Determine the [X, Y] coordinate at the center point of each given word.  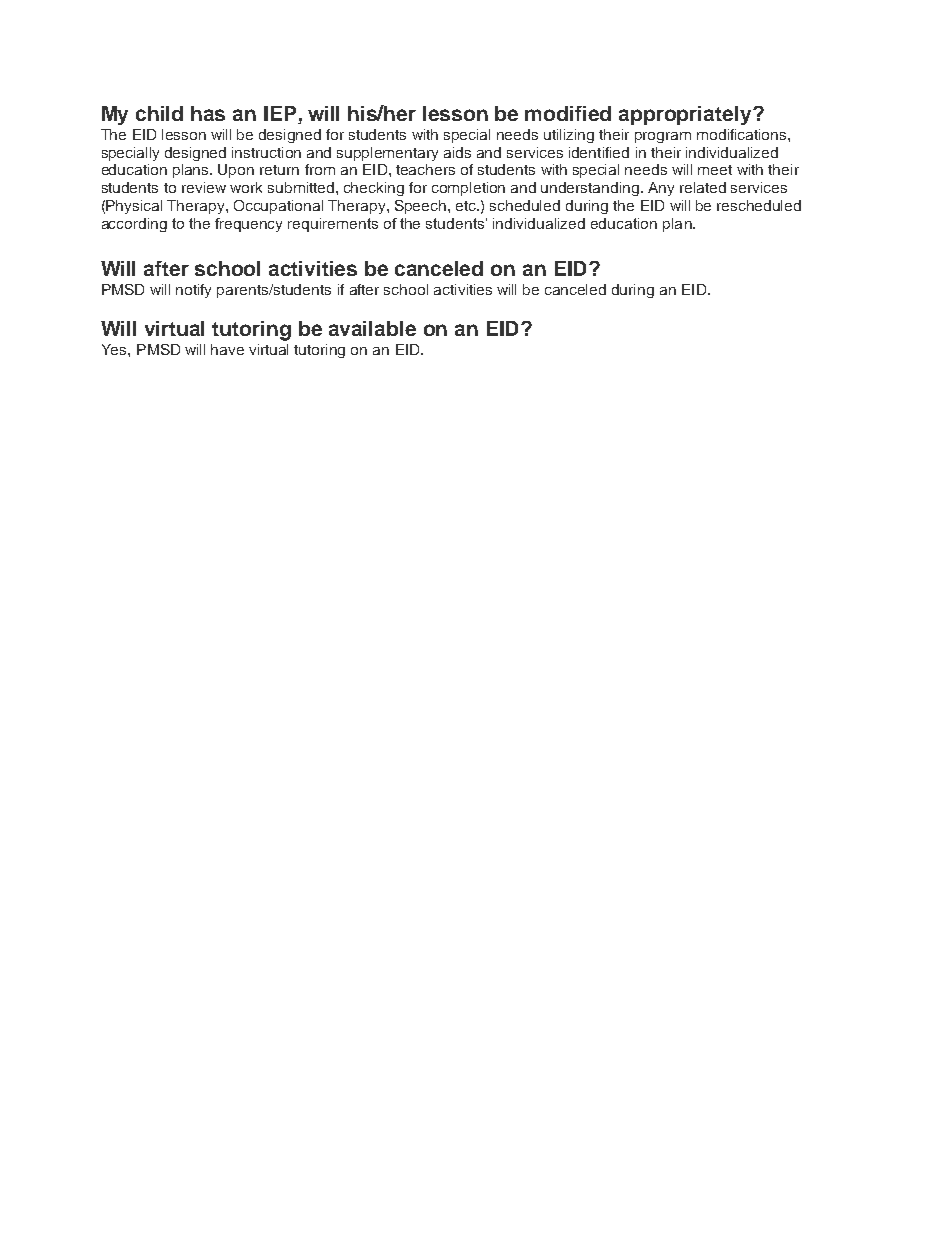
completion [468, 189]
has [208, 113]
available [372, 328]
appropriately [686, 115]
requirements [333, 225]
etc [467, 206]
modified [568, 113]
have [227, 349]
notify [193, 291]
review [204, 187]
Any [661, 189]
